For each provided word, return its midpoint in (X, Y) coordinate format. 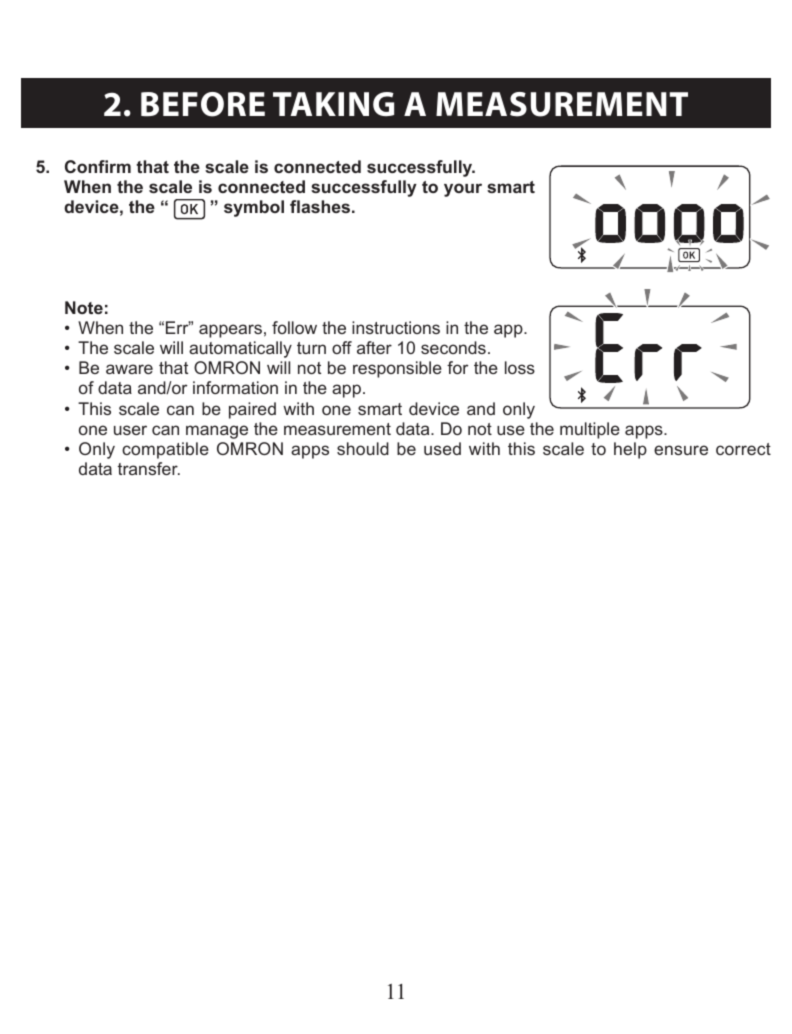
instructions (396, 327)
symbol (254, 208)
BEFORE (203, 104)
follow (294, 327)
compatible (165, 450)
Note (84, 307)
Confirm (98, 166)
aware (129, 369)
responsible (397, 369)
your (463, 190)
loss (520, 367)
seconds (453, 347)
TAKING (333, 104)
